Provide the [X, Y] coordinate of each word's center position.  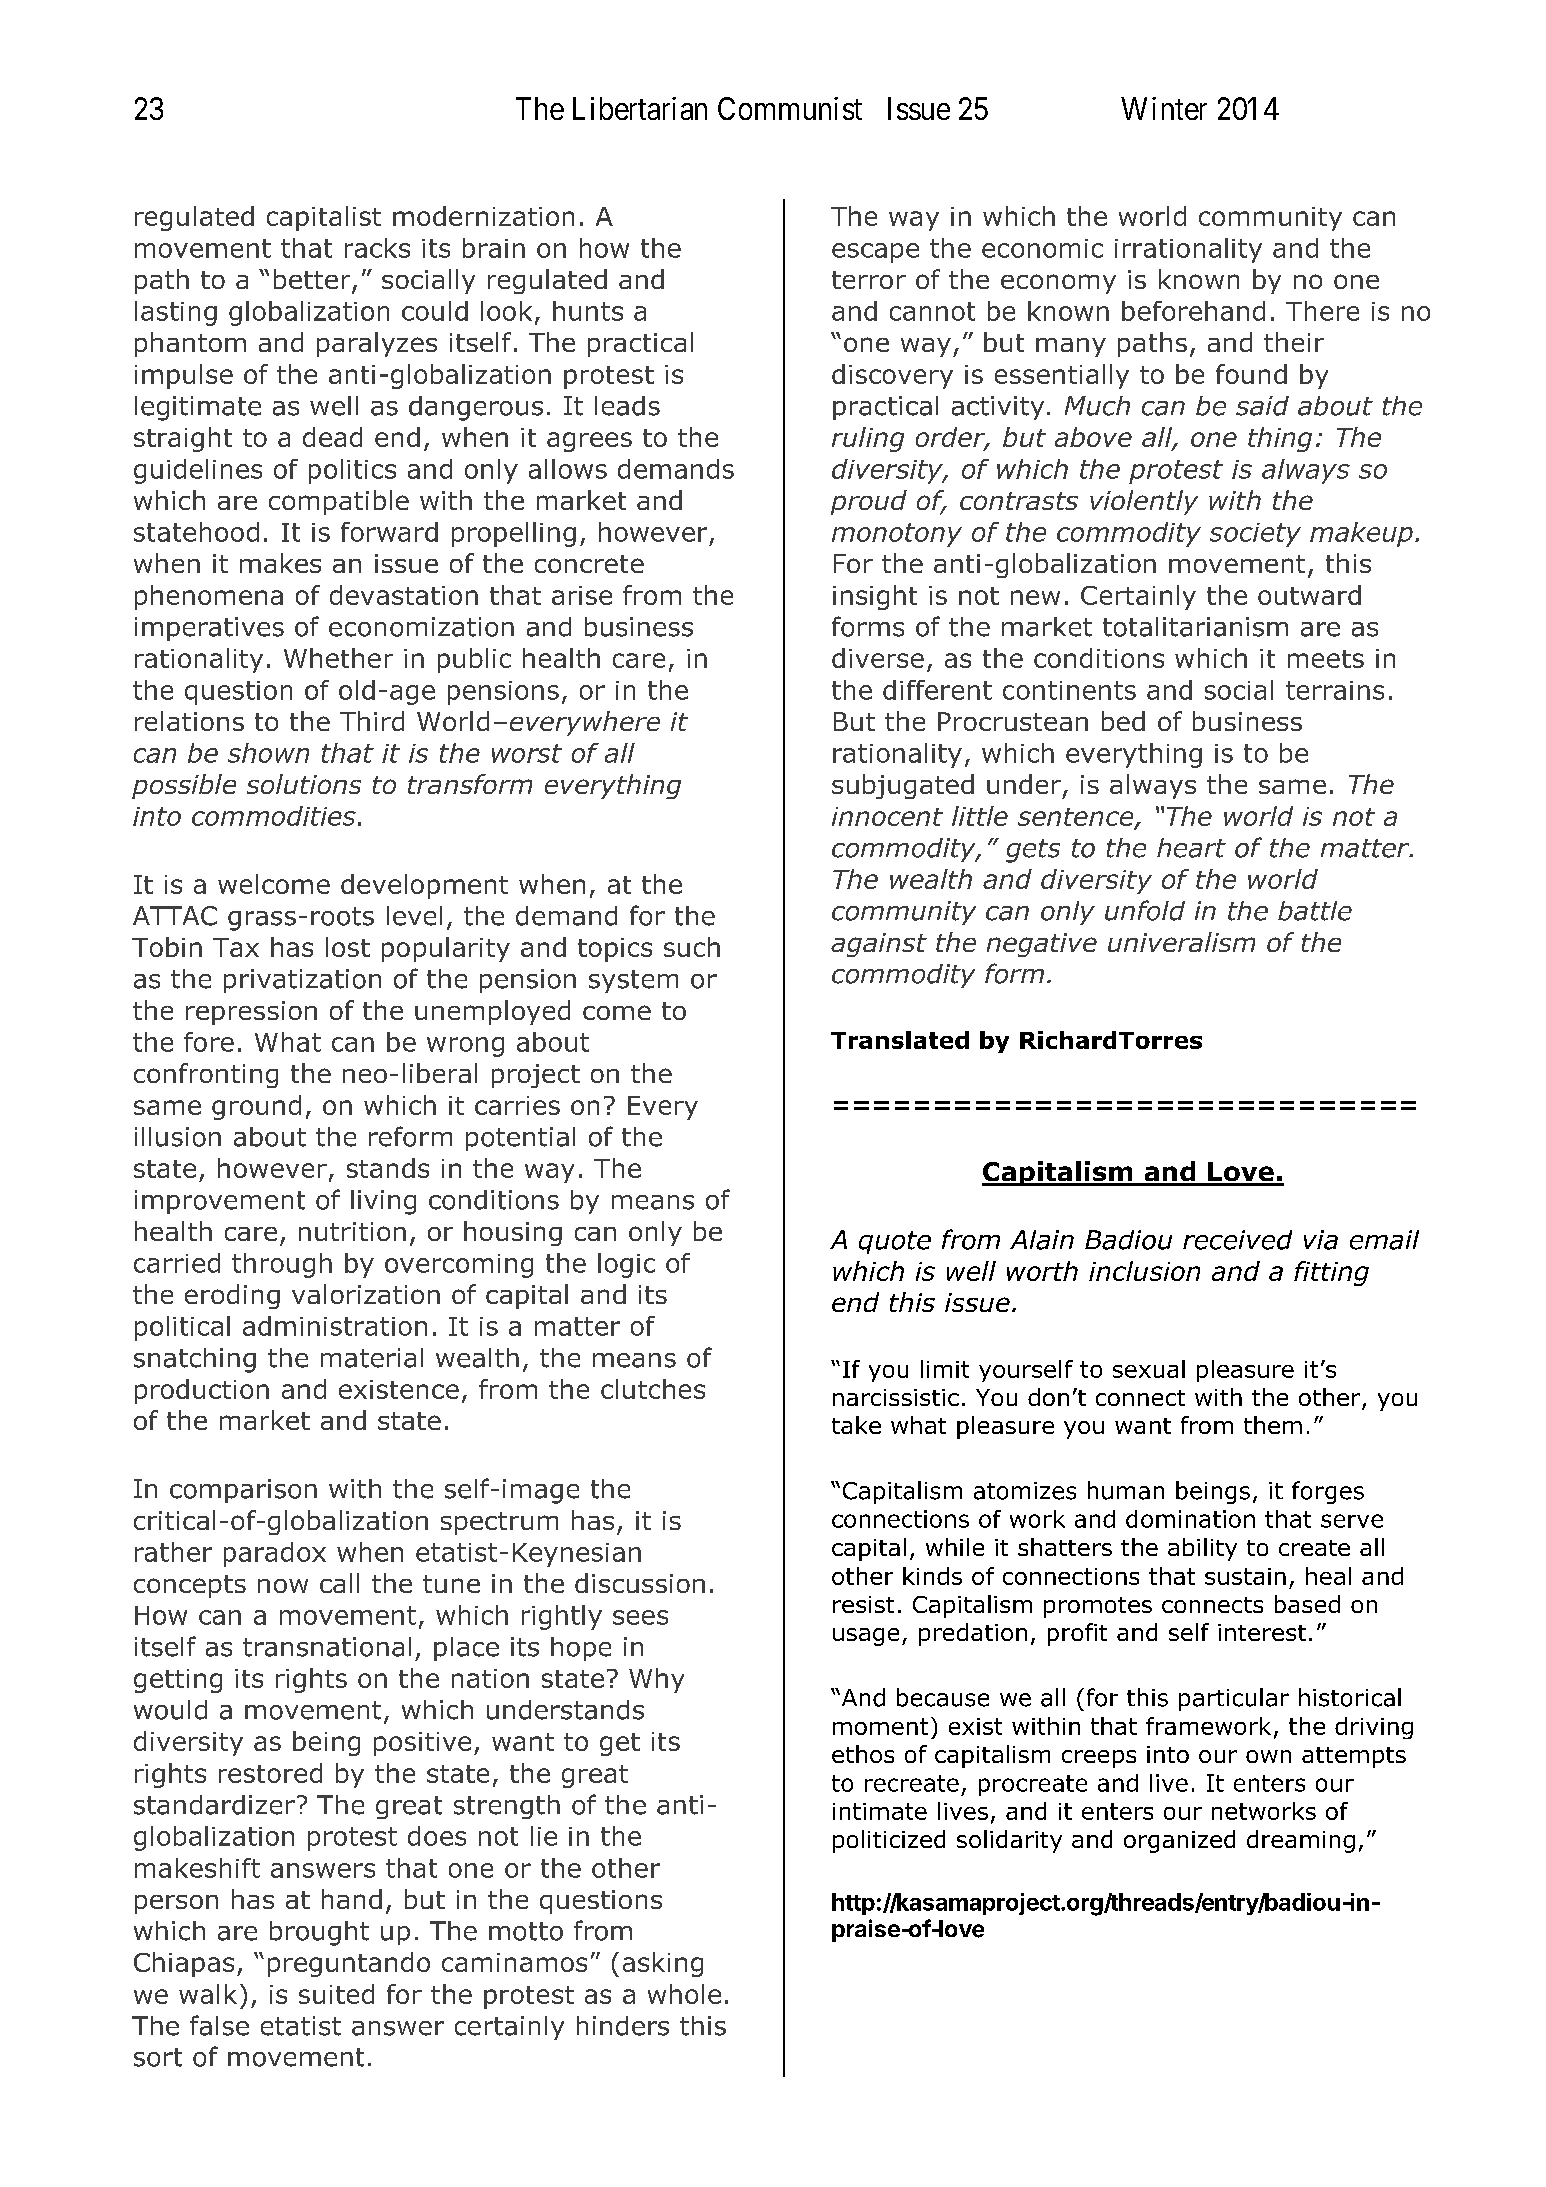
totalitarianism [1195, 627]
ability [1202, 1549]
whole [684, 1994]
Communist [790, 108]
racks [377, 248]
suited [336, 1994]
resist [863, 1604]
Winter [1164, 108]
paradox [275, 1554]
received [1237, 1240]
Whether [338, 658]
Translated [900, 1040]
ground [256, 1107]
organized [1179, 1841]
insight [875, 597]
